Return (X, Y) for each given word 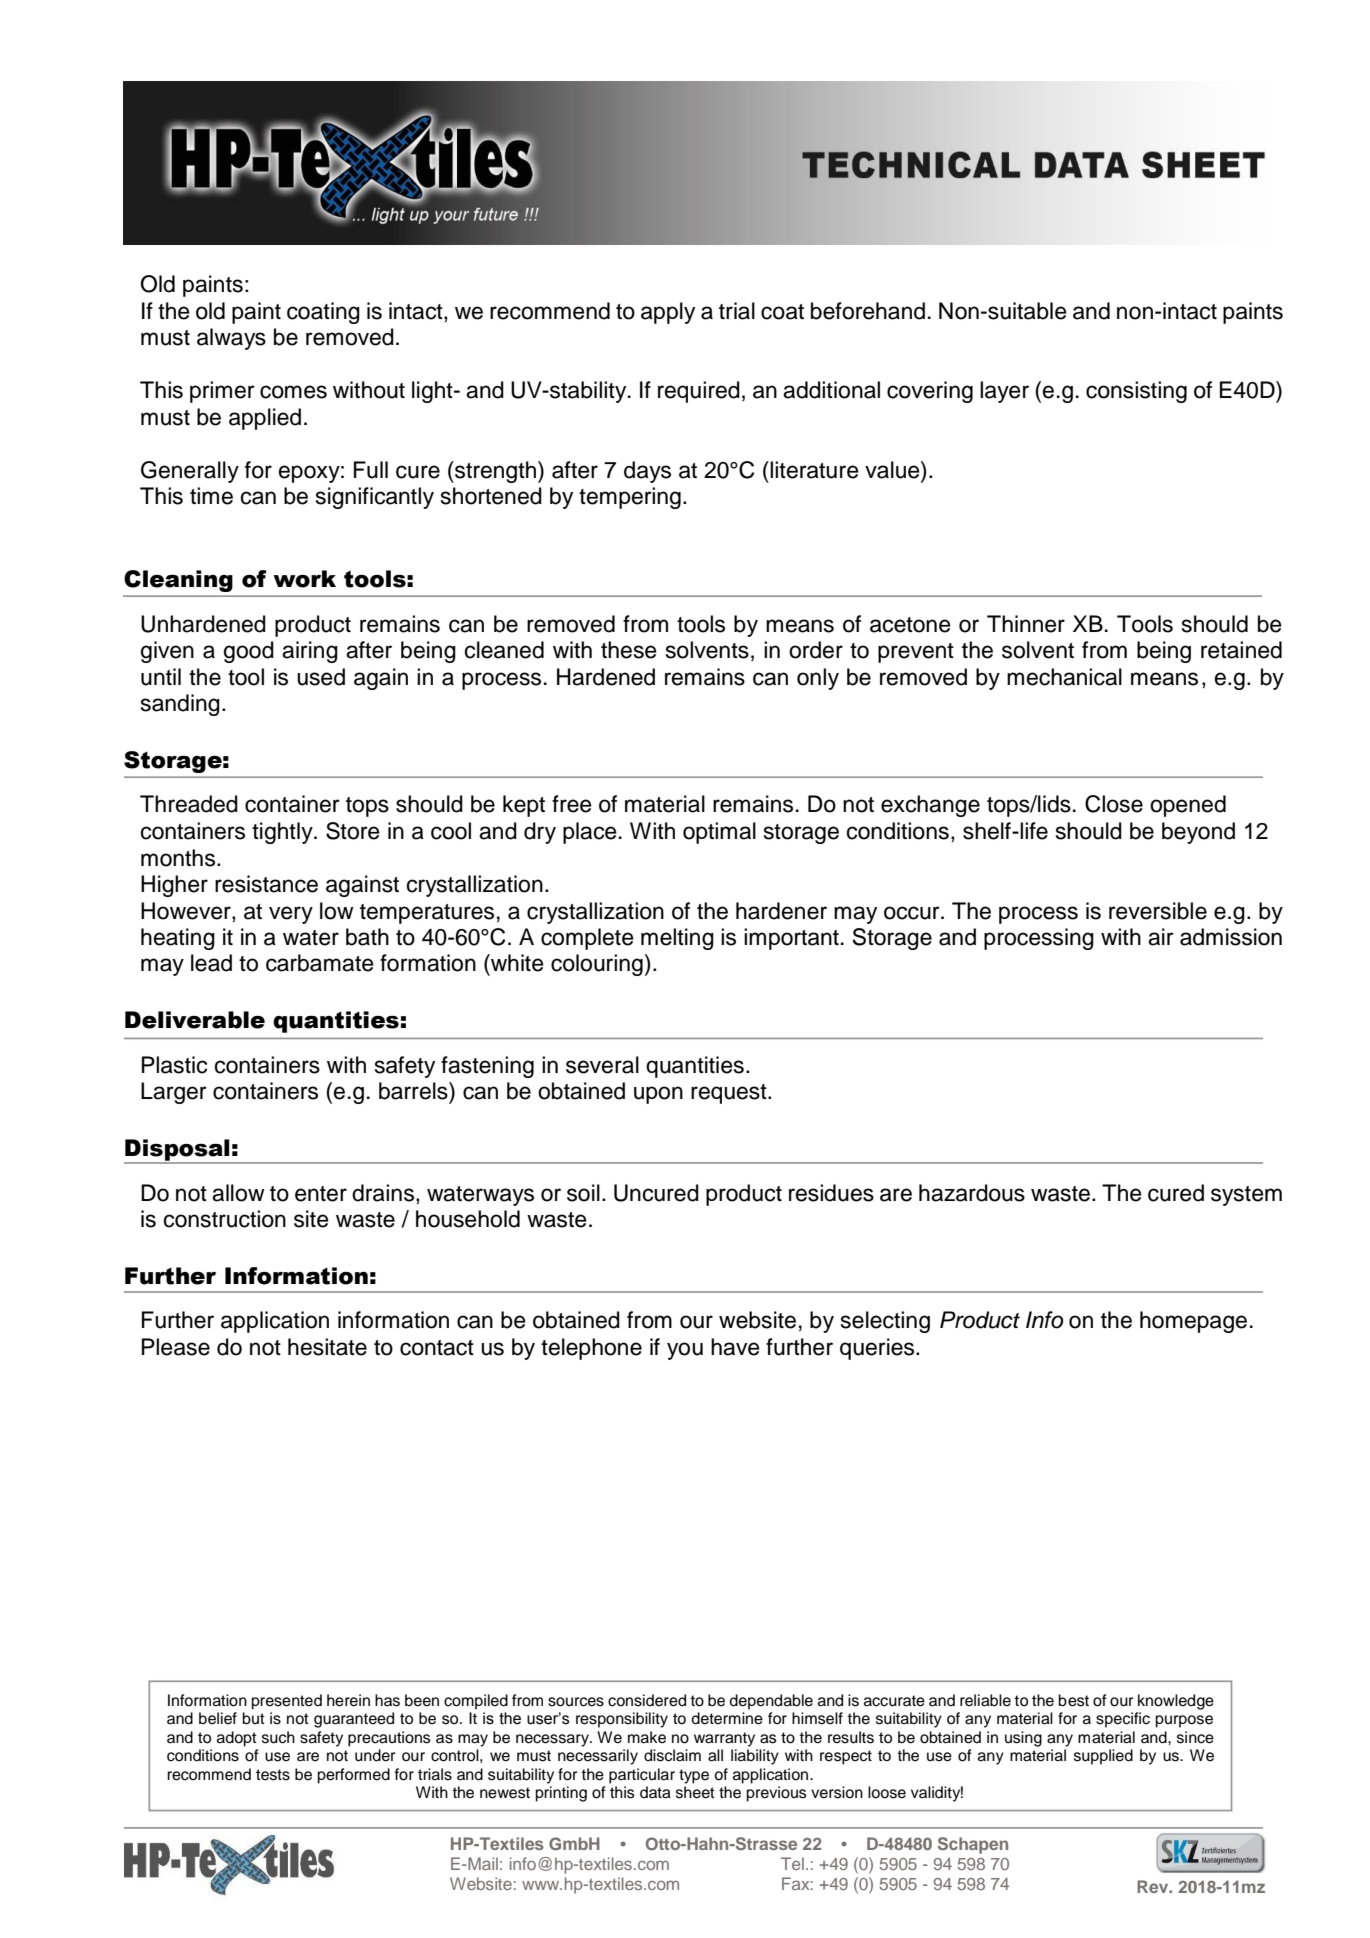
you (685, 1351)
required (699, 392)
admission (1231, 937)
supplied (1103, 1757)
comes (293, 392)
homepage (1193, 1322)
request (730, 1094)
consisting (1136, 392)
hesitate (327, 1347)
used (321, 677)
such (278, 1737)
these (629, 650)
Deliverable (195, 1020)
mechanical (1064, 677)
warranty (724, 1739)
